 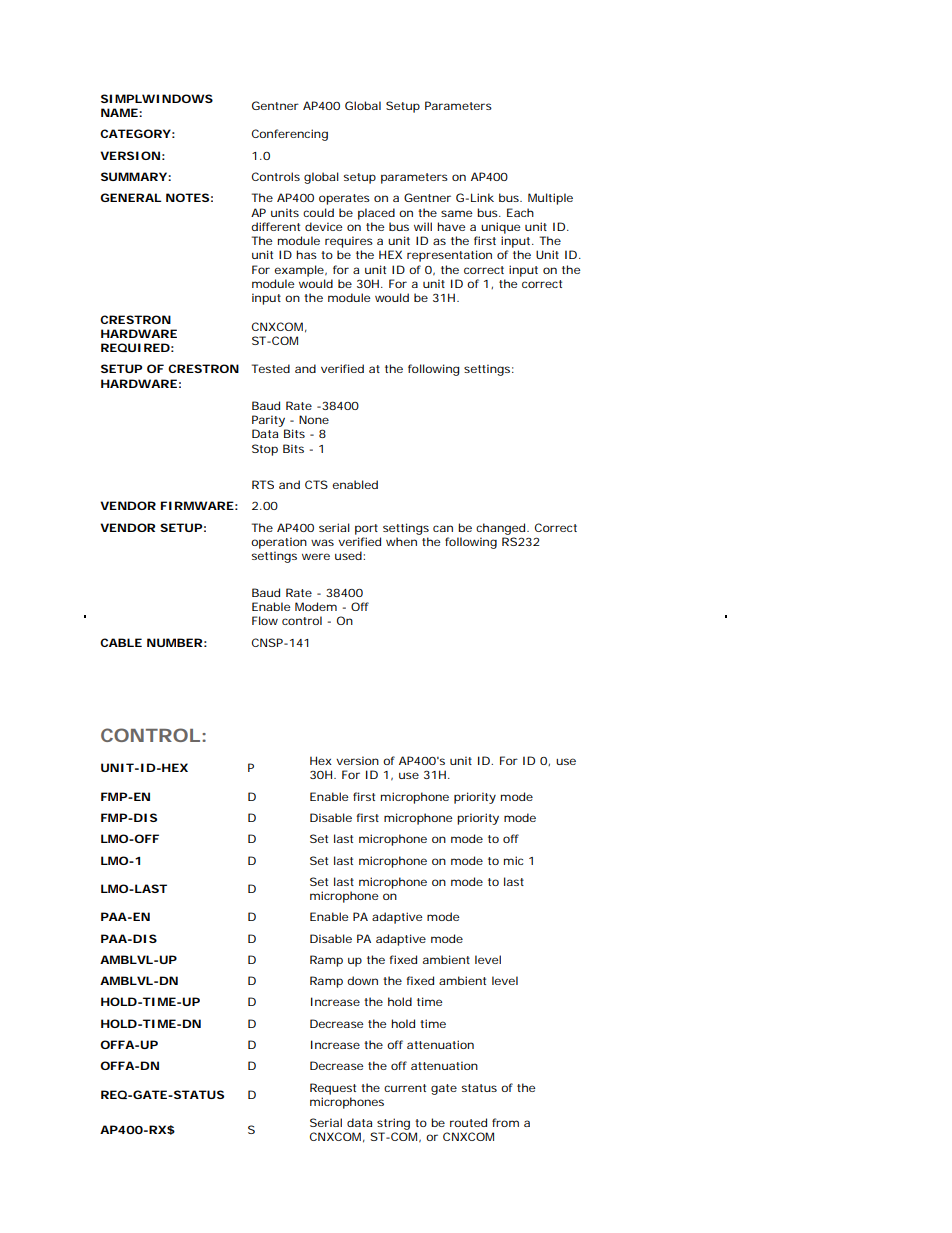 I want to click on Request, so click(x=333, y=1089).
